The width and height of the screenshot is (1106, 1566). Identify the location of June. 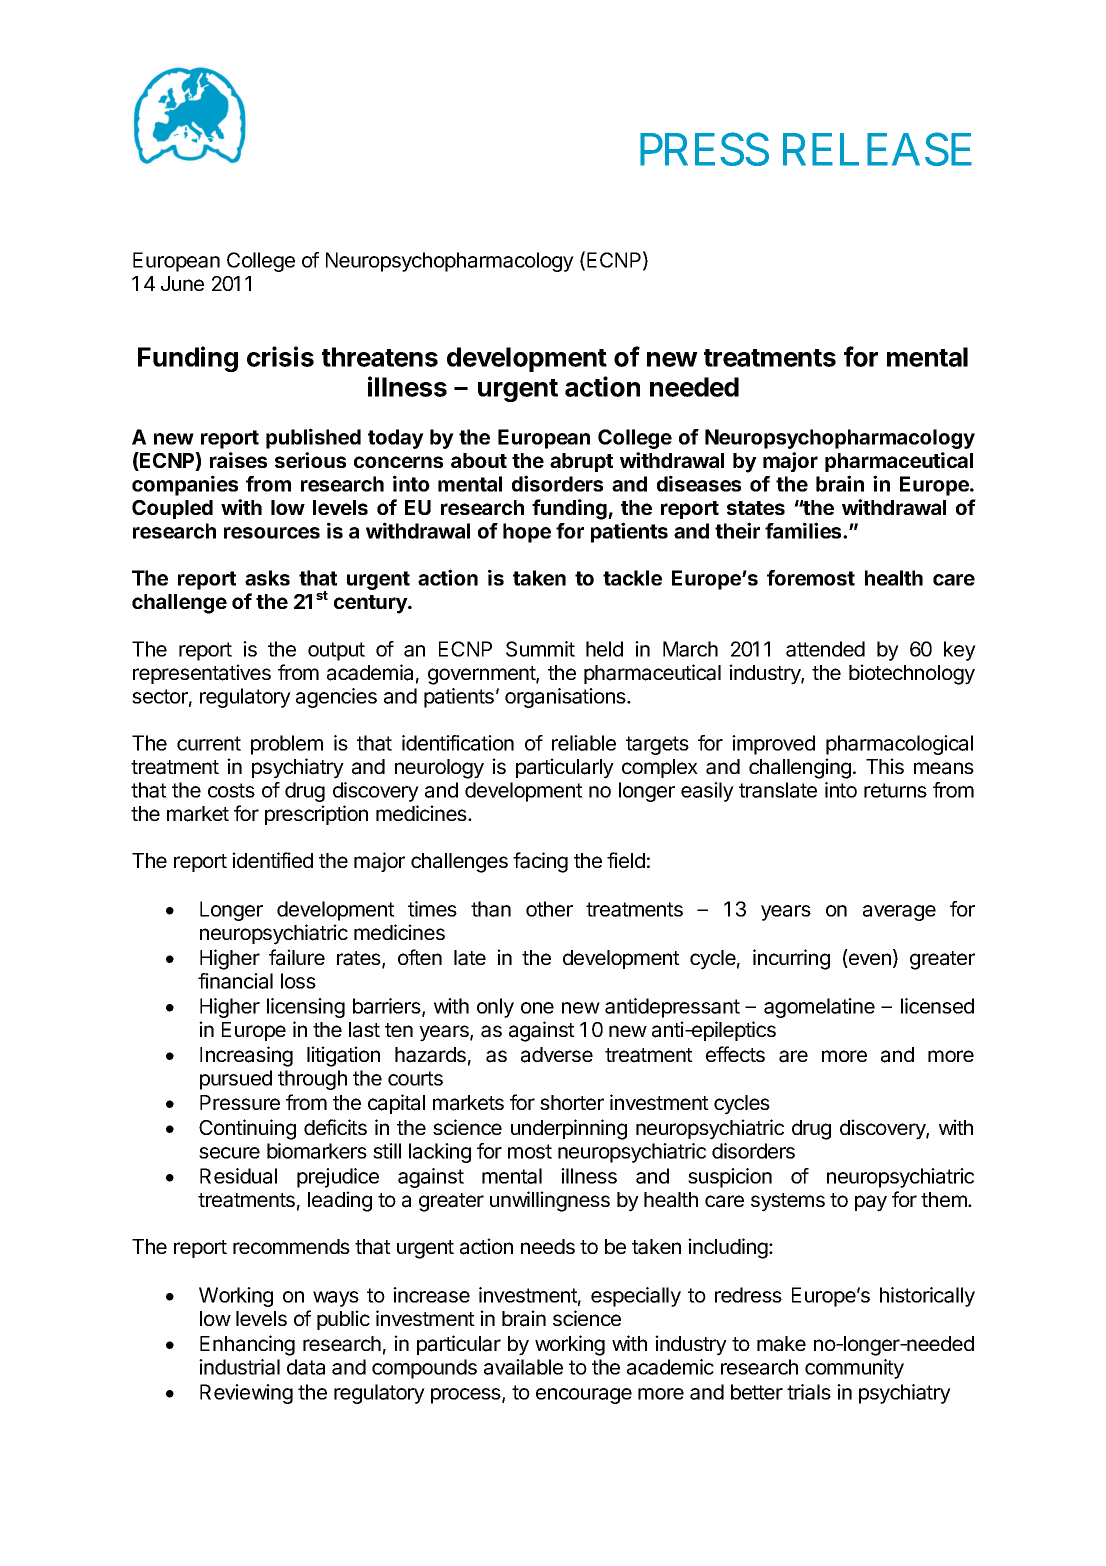
(182, 283).
